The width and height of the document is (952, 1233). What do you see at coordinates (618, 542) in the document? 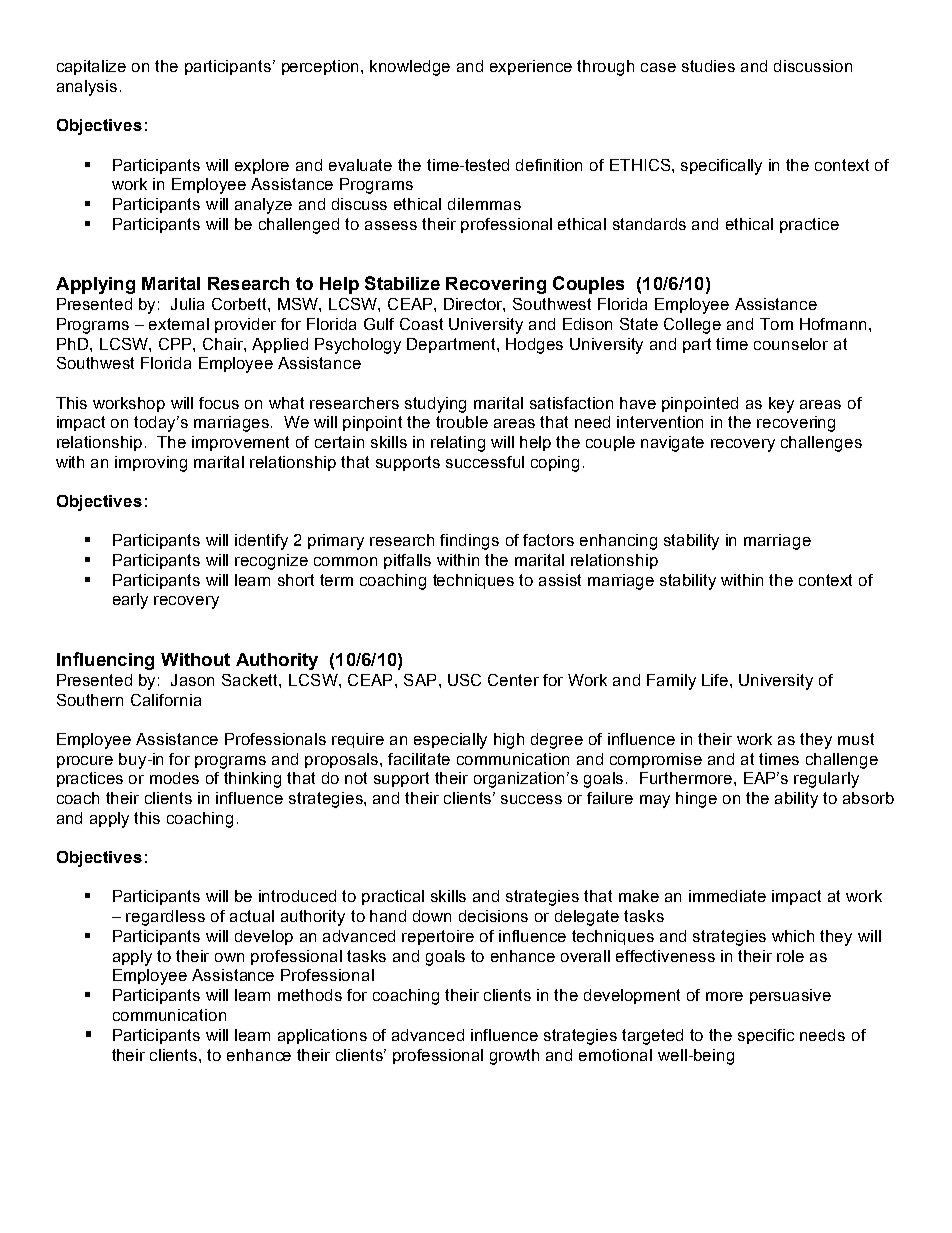
I see `enhancing` at bounding box center [618, 542].
